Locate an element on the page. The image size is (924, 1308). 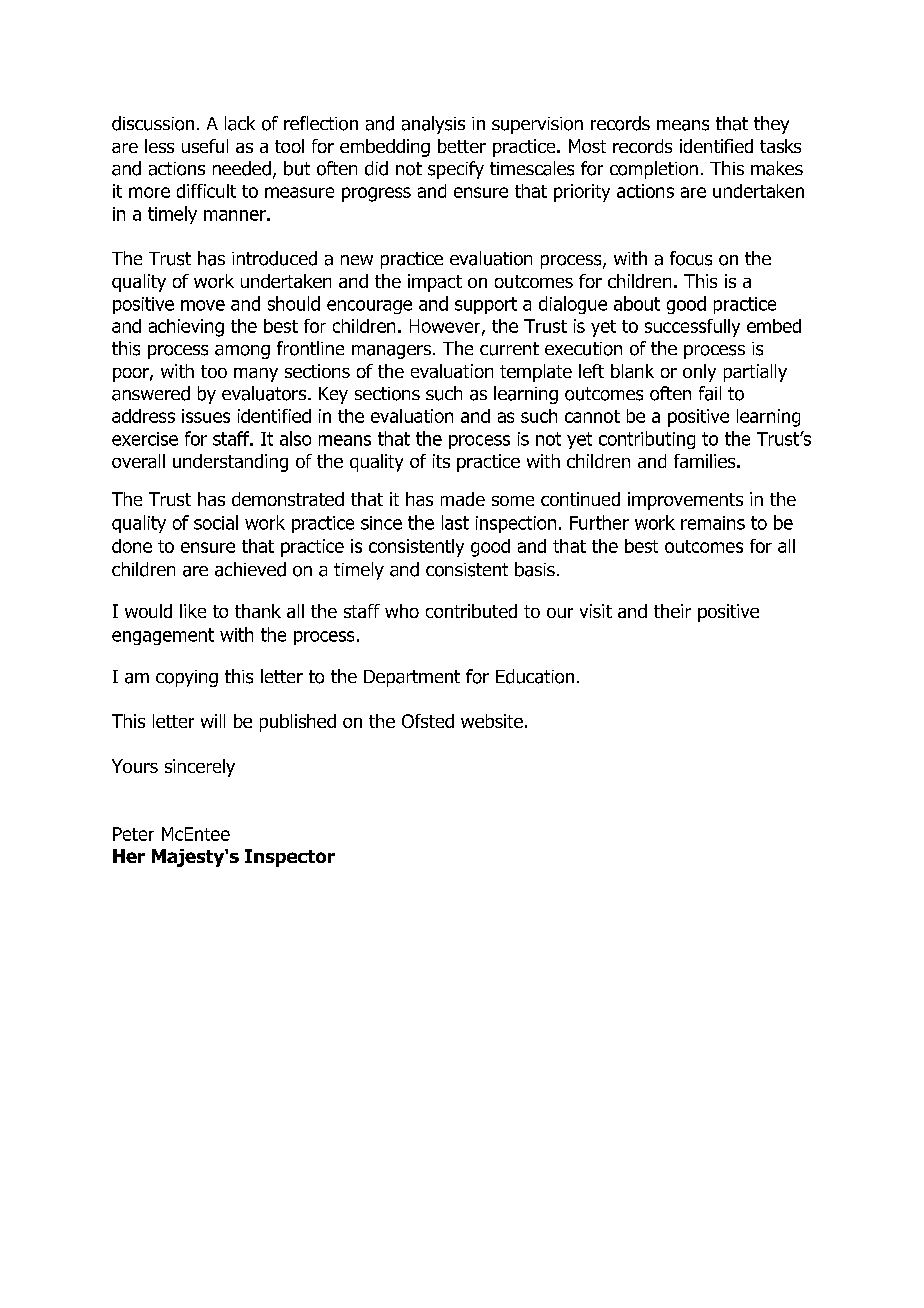
improvements is located at coordinates (685, 501).
